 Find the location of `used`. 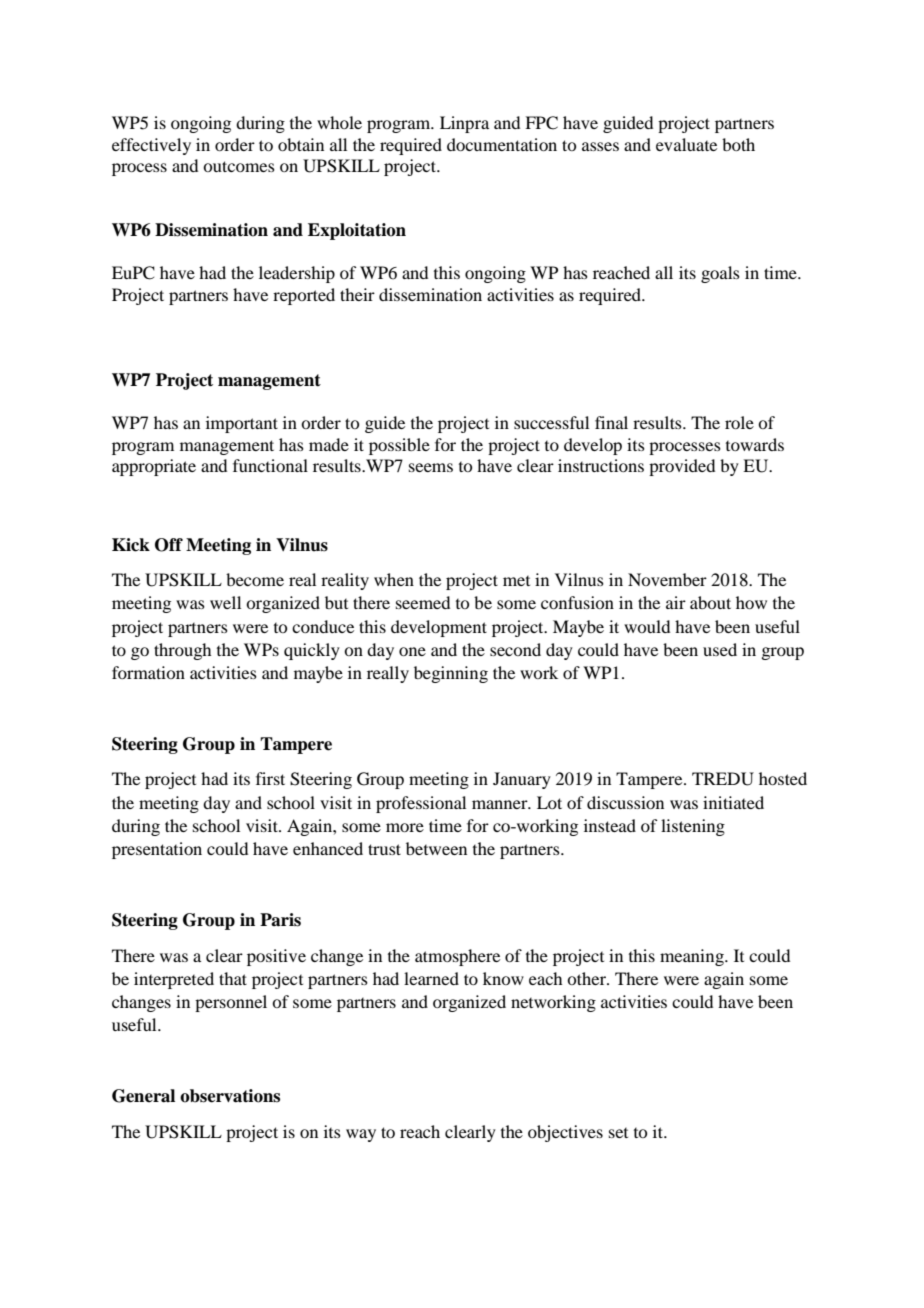

used is located at coordinates (720, 649).
